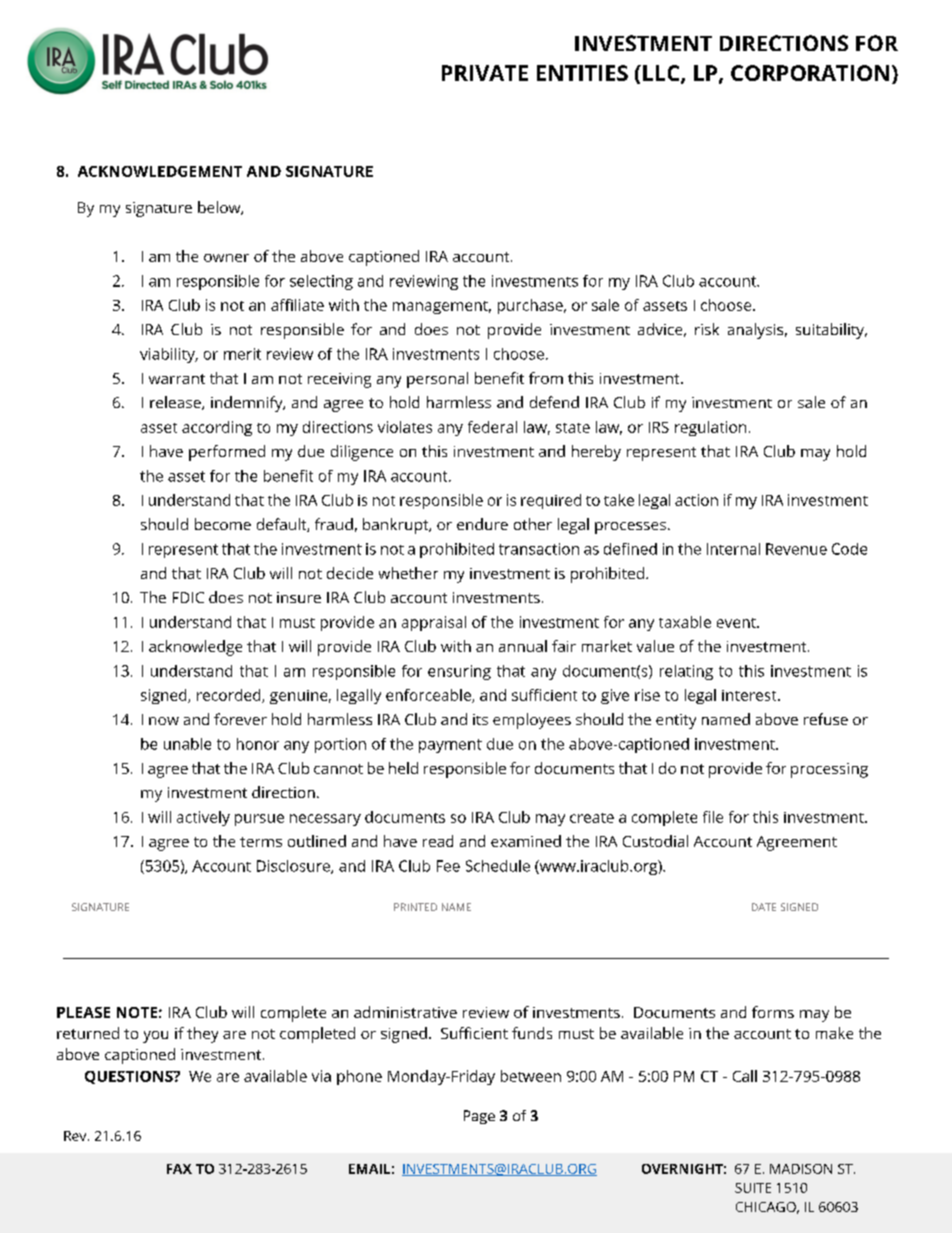 Image resolution: width=952 pixels, height=1233 pixels. Describe the element at coordinates (713, 817) in the page. I see `file` at that location.
